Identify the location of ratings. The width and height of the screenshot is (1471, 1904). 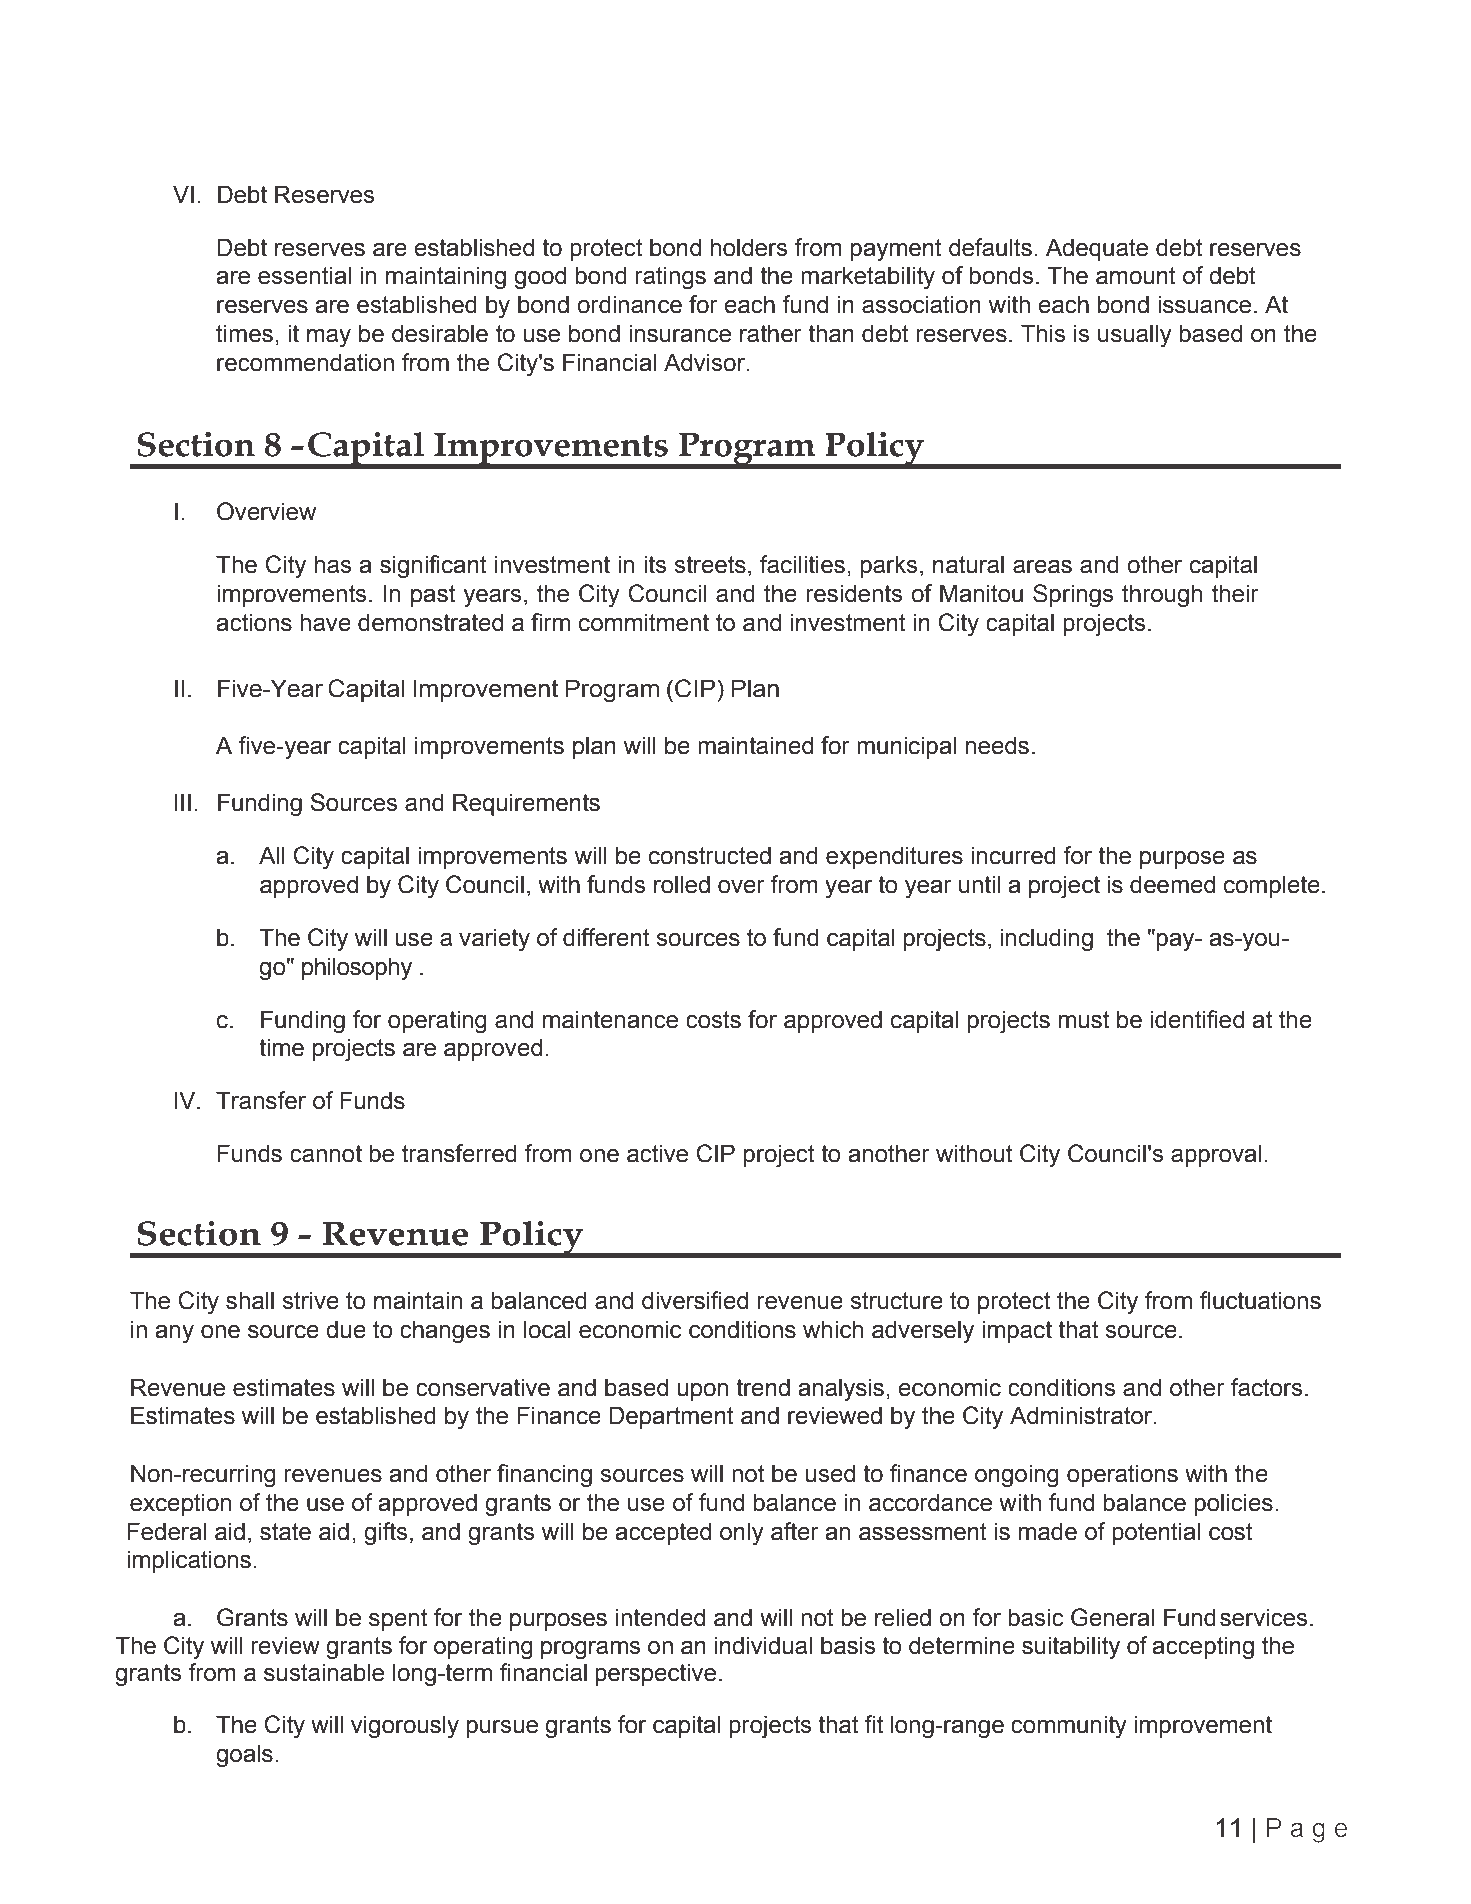
(670, 278).
